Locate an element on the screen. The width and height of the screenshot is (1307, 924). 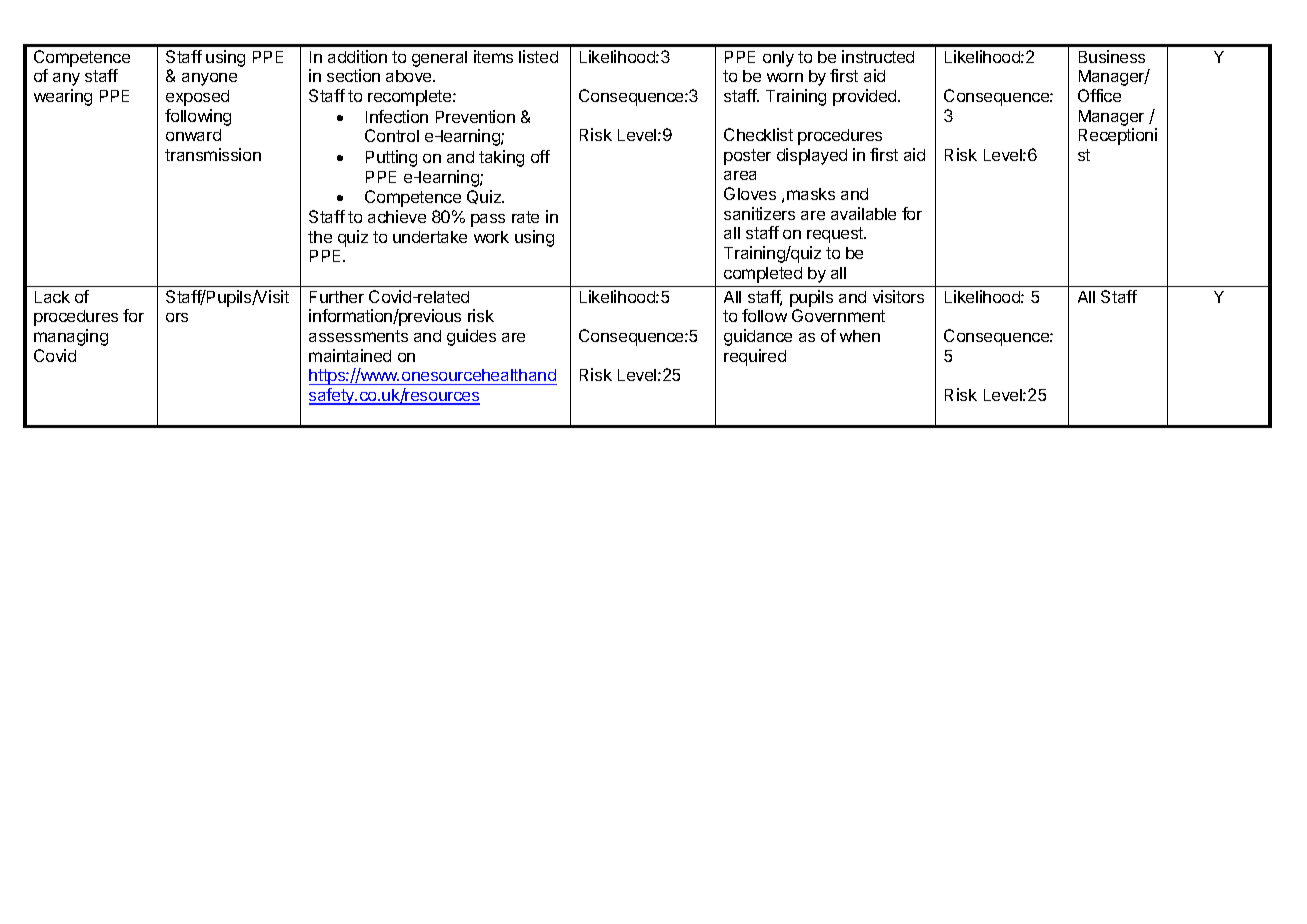
anyone is located at coordinates (209, 79).
